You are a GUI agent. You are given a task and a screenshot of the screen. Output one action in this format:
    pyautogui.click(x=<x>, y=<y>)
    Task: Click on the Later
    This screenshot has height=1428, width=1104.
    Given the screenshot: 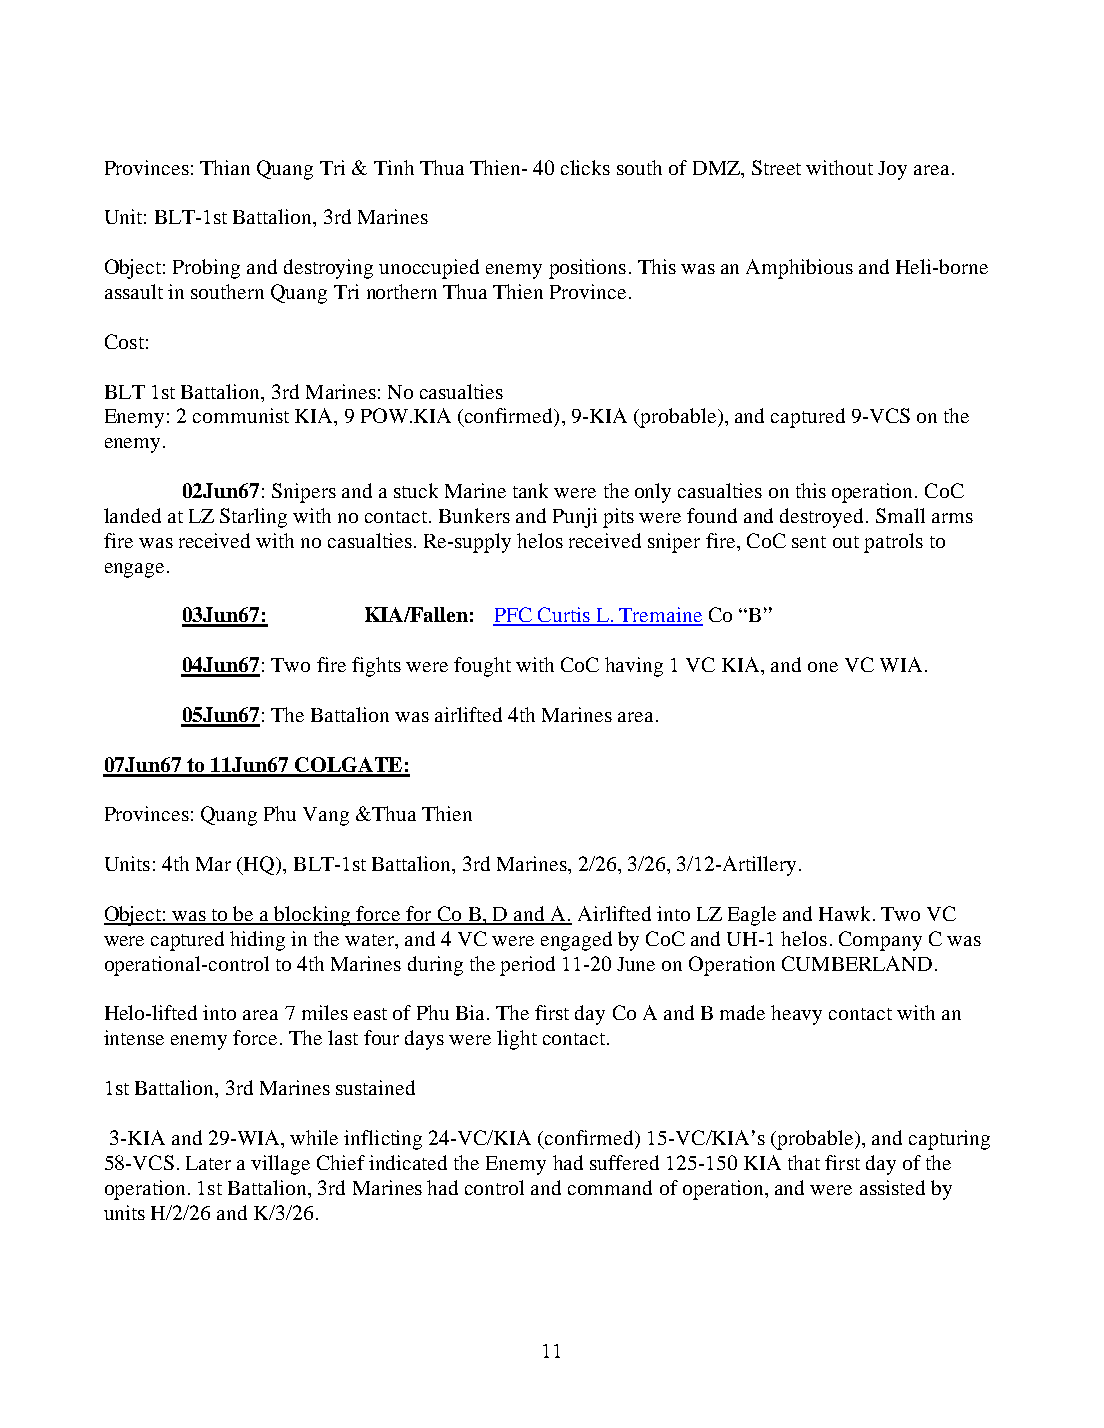 What is the action you would take?
    pyautogui.click(x=208, y=1163)
